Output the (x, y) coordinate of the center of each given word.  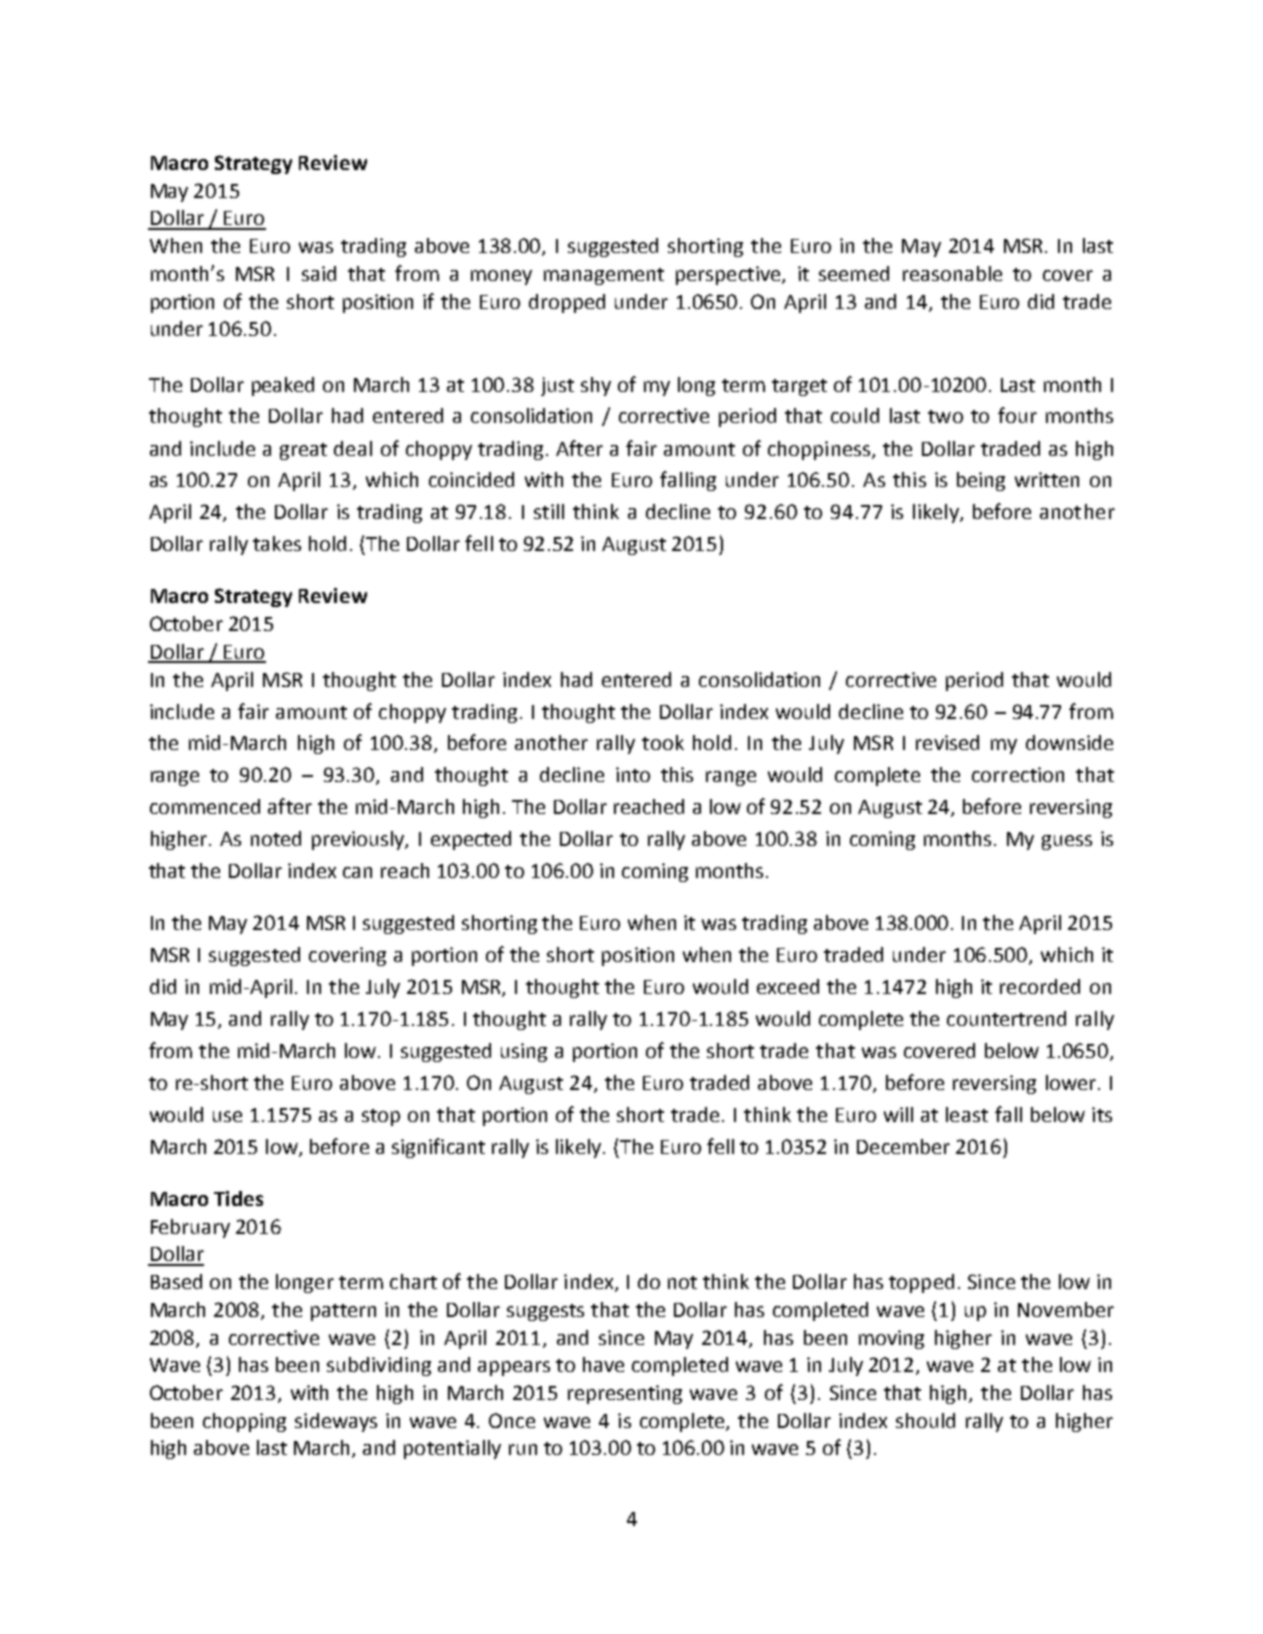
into (633, 774)
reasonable (952, 273)
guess (1067, 842)
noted (276, 838)
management (604, 276)
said (319, 273)
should (925, 1420)
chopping (244, 1422)
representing (625, 1394)
